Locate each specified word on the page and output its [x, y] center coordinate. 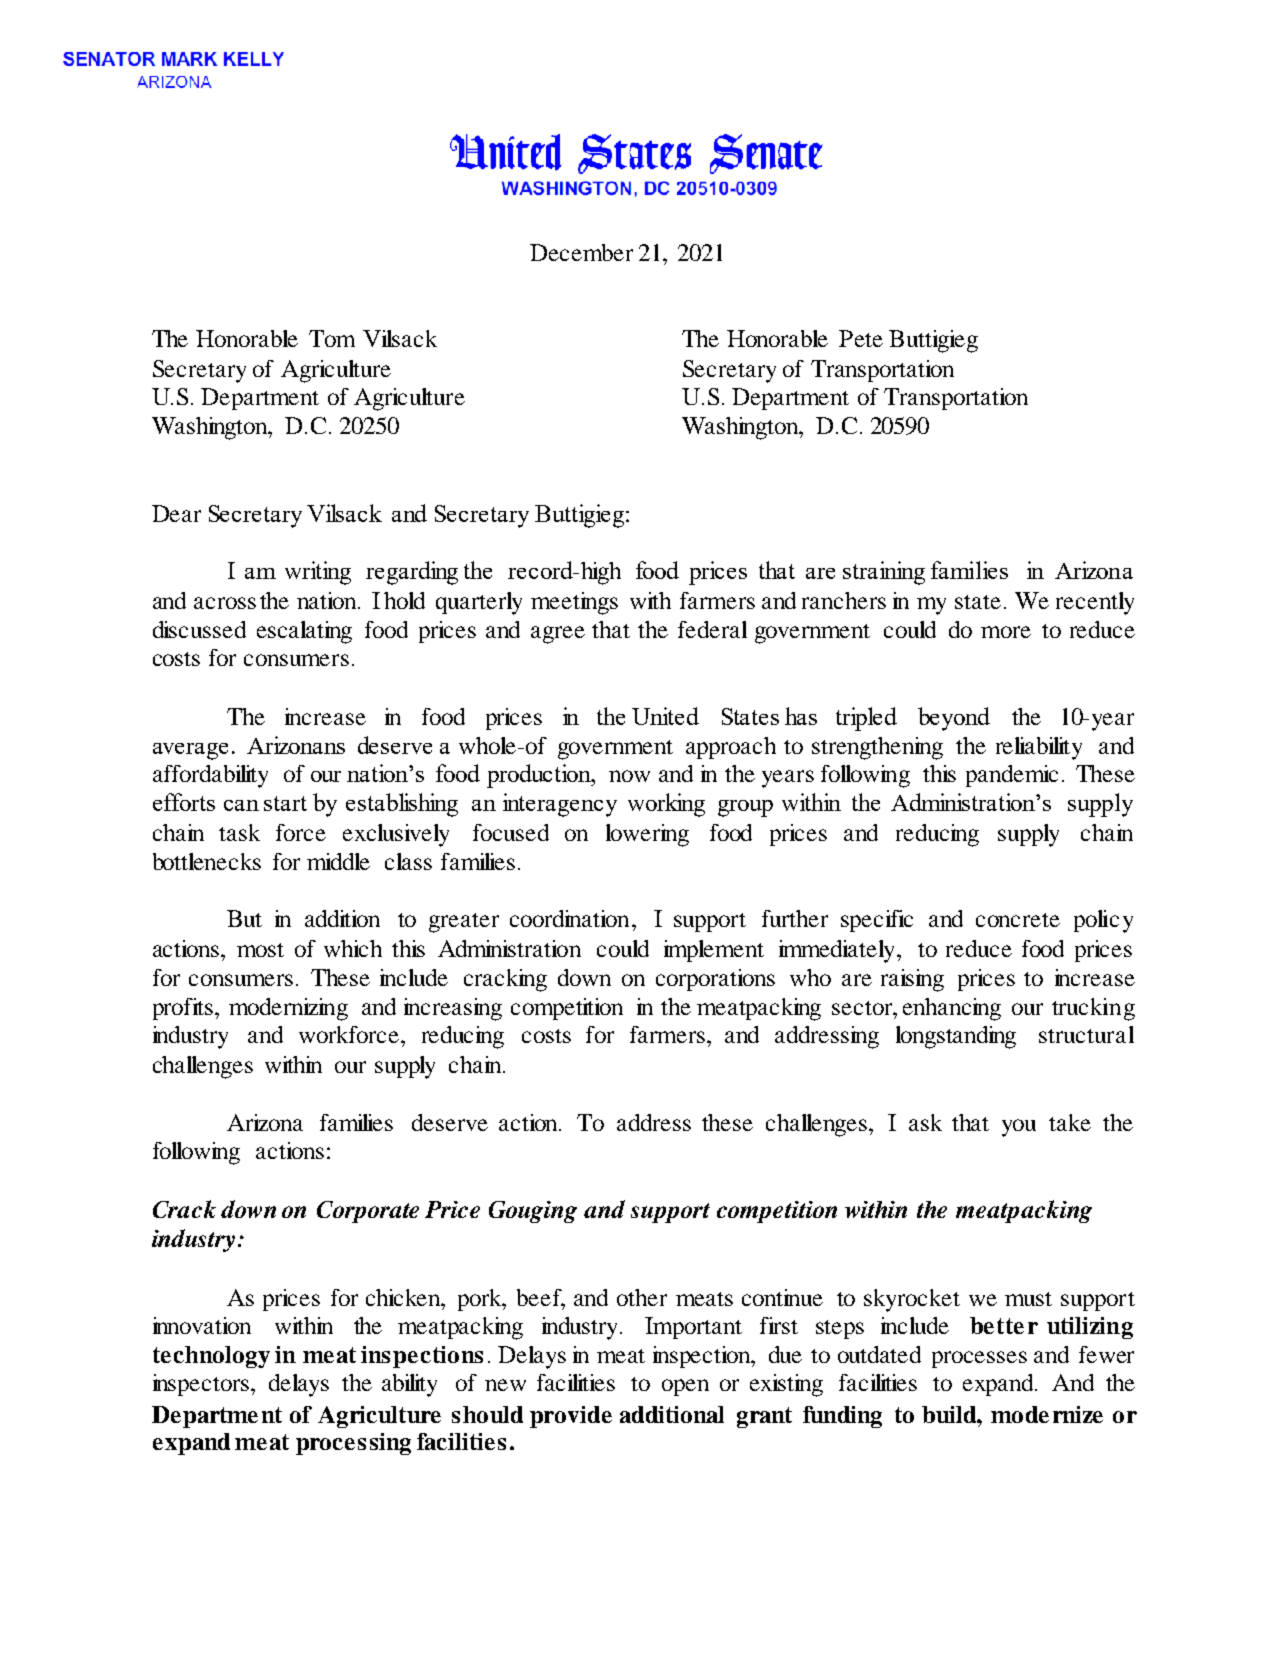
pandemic [1012, 776]
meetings [574, 603]
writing [318, 573]
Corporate [368, 1212]
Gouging [533, 1212]
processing [353, 1444]
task [239, 832]
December [581, 252]
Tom [332, 338]
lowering [647, 835]
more [1006, 632]
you [1019, 1128]
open [685, 1387]
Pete [861, 338]
